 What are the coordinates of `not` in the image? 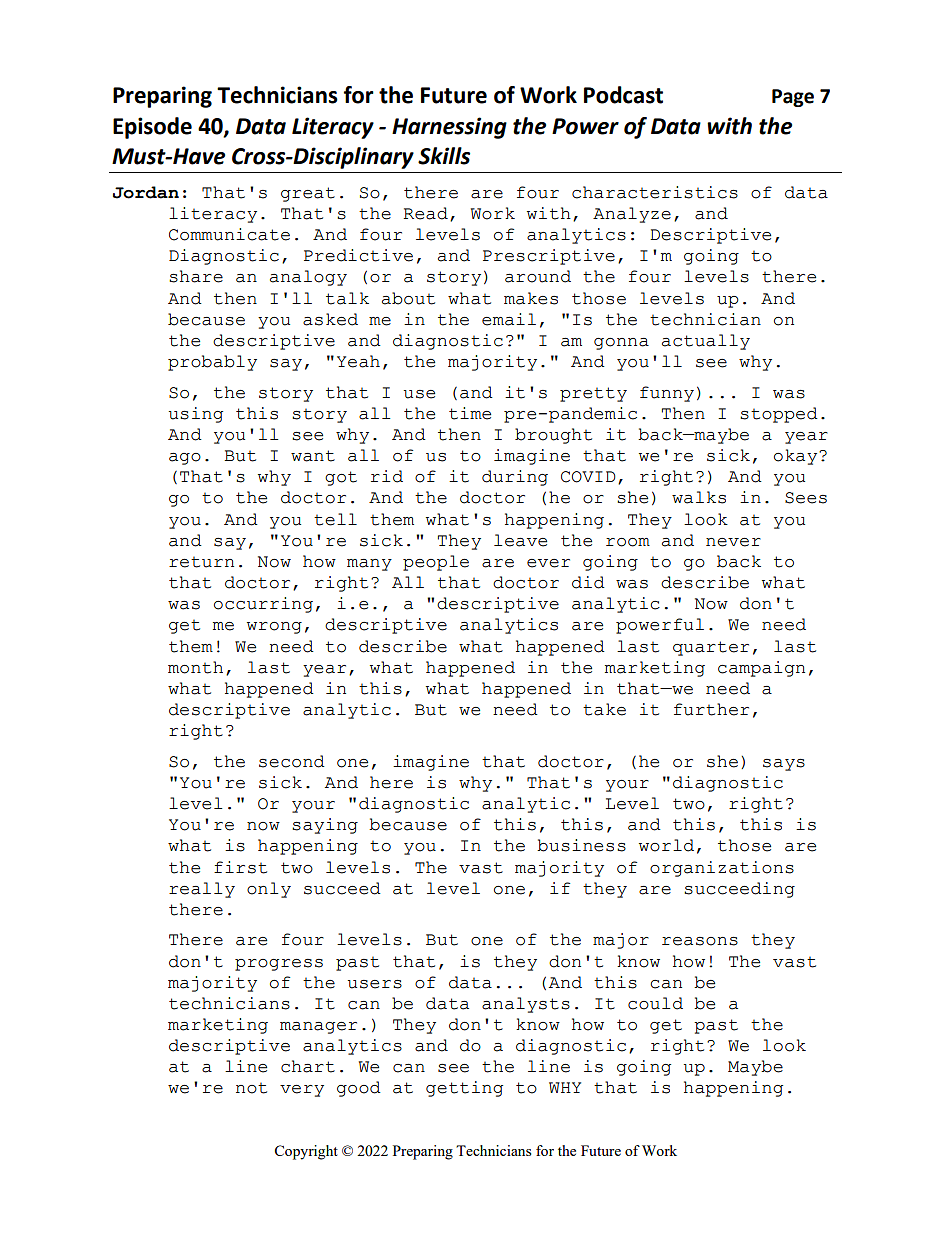 It's located at (251, 1088).
